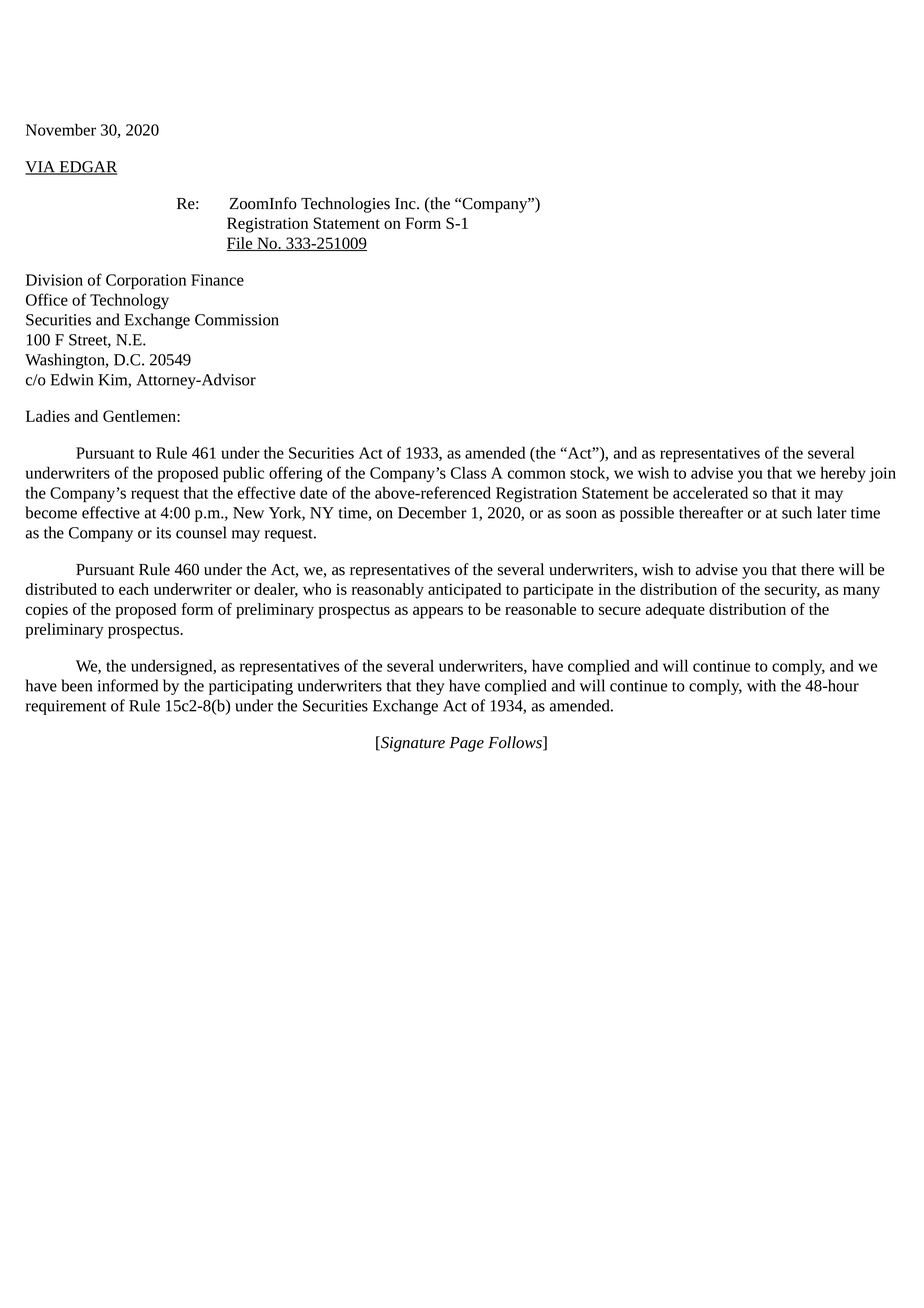  Describe the element at coordinates (87, 168) in the screenshot. I see `EDGAR` at that location.
